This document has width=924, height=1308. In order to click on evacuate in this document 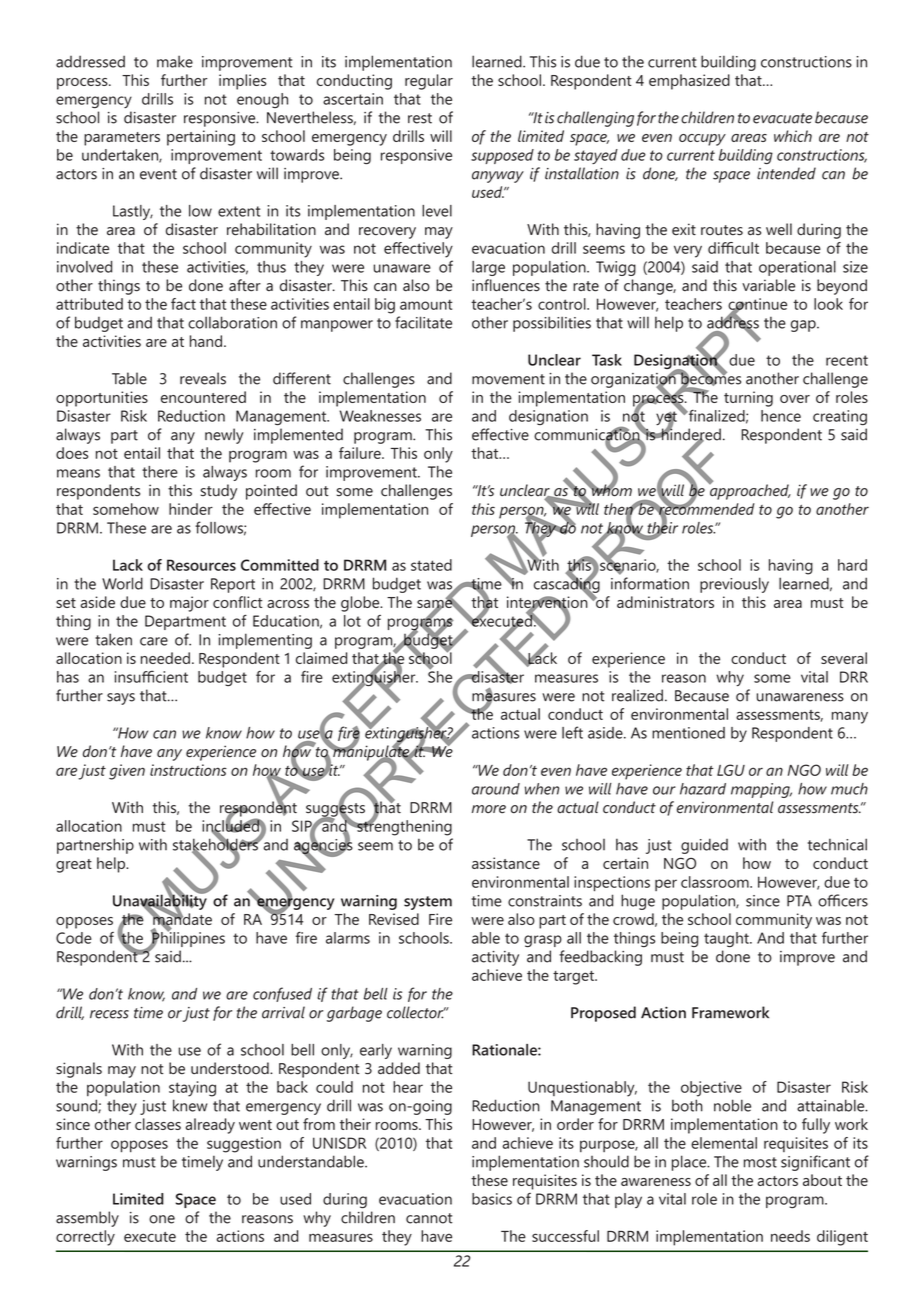, I will do `click(782, 118)`.
